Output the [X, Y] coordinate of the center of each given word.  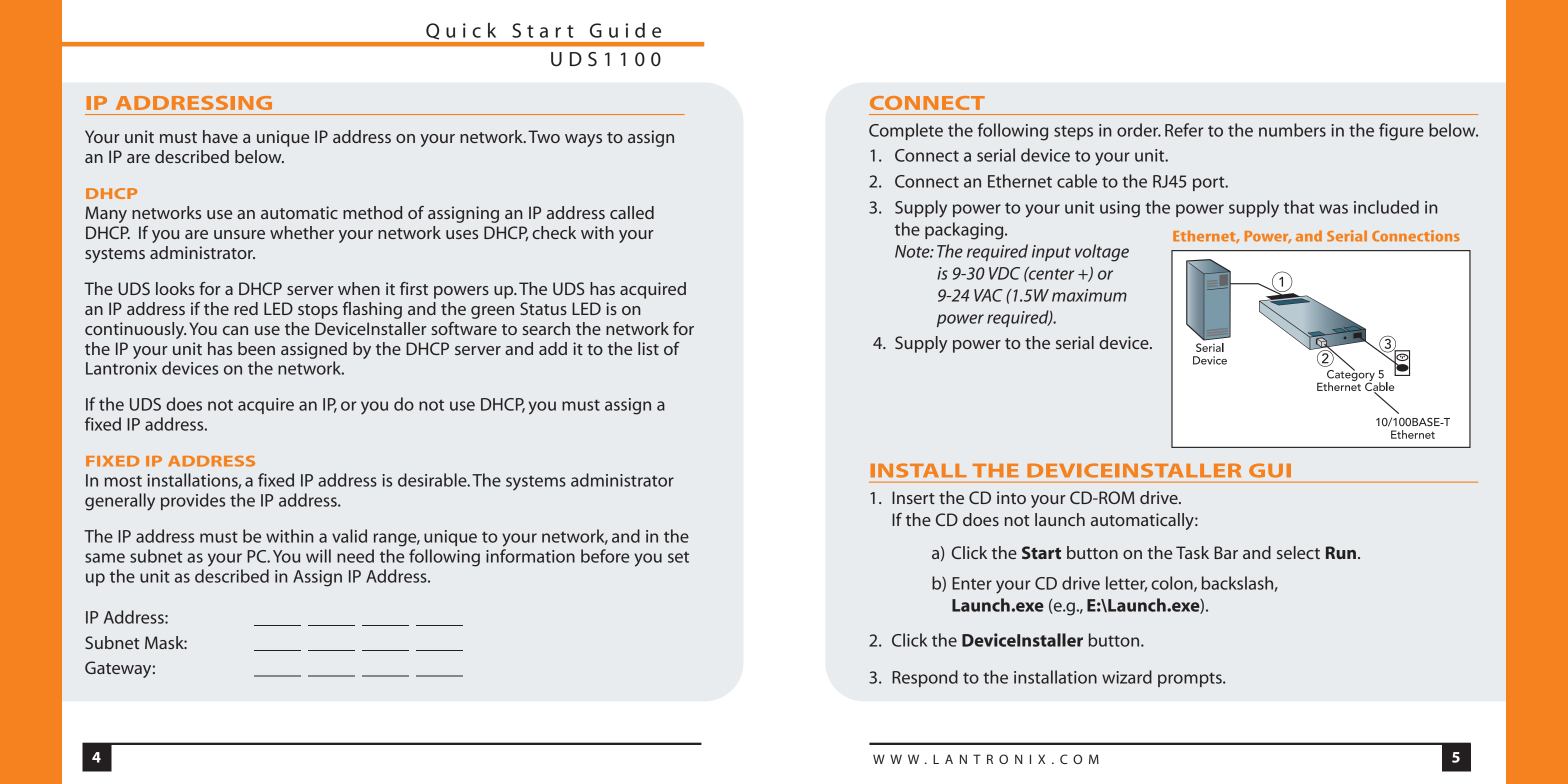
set [678, 557]
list [648, 348]
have [220, 136]
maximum [1089, 295]
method [372, 212]
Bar [1226, 552]
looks [175, 288]
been [256, 348]
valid [349, 536]
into [1011, 497]
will [318, 556]
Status [543, 308]
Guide [625, 30]
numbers [1292, 130]
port [1210, 183]
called [632, 212]
